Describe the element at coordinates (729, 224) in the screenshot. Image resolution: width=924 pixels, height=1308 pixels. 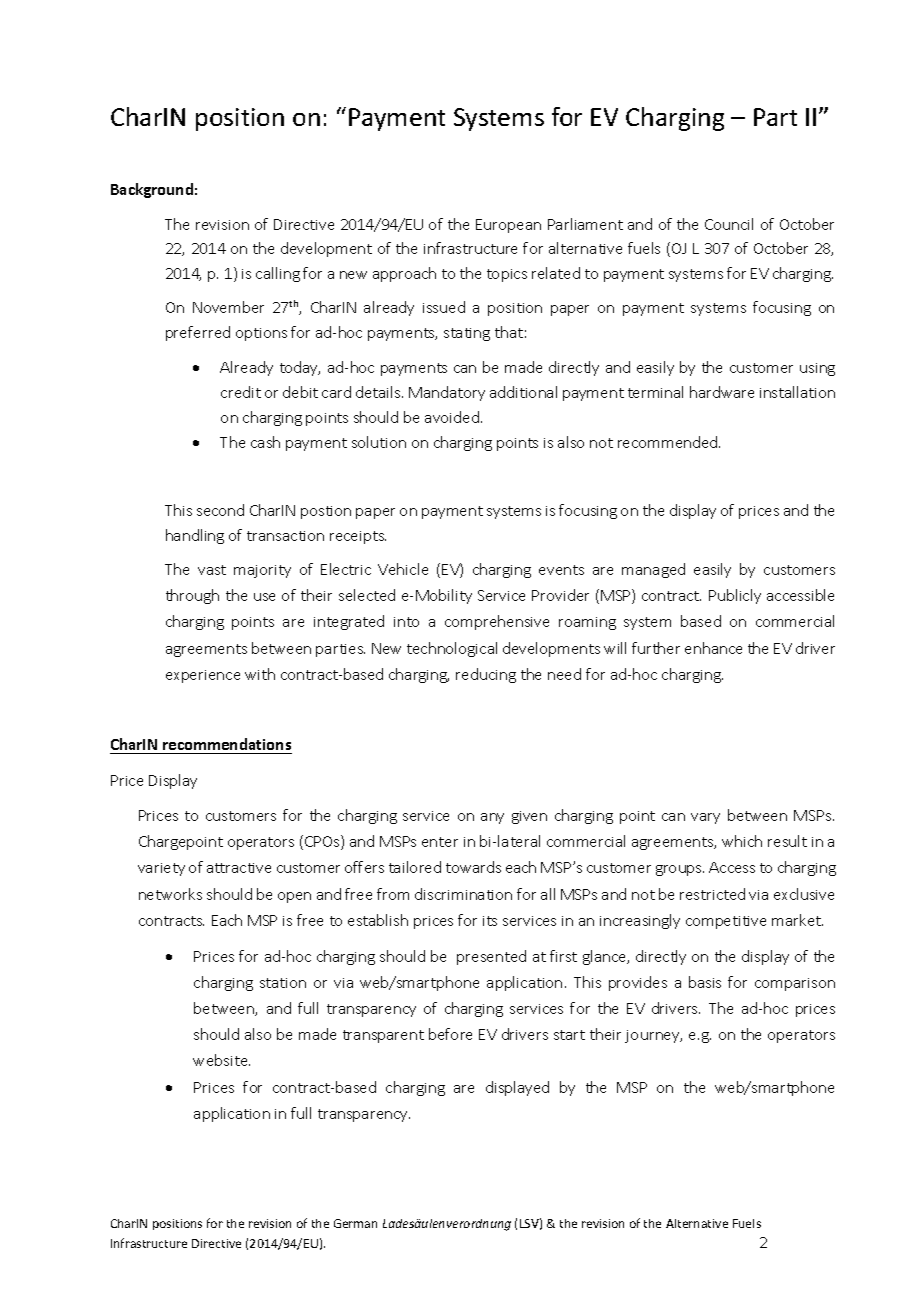
I see `Council` at that location.
